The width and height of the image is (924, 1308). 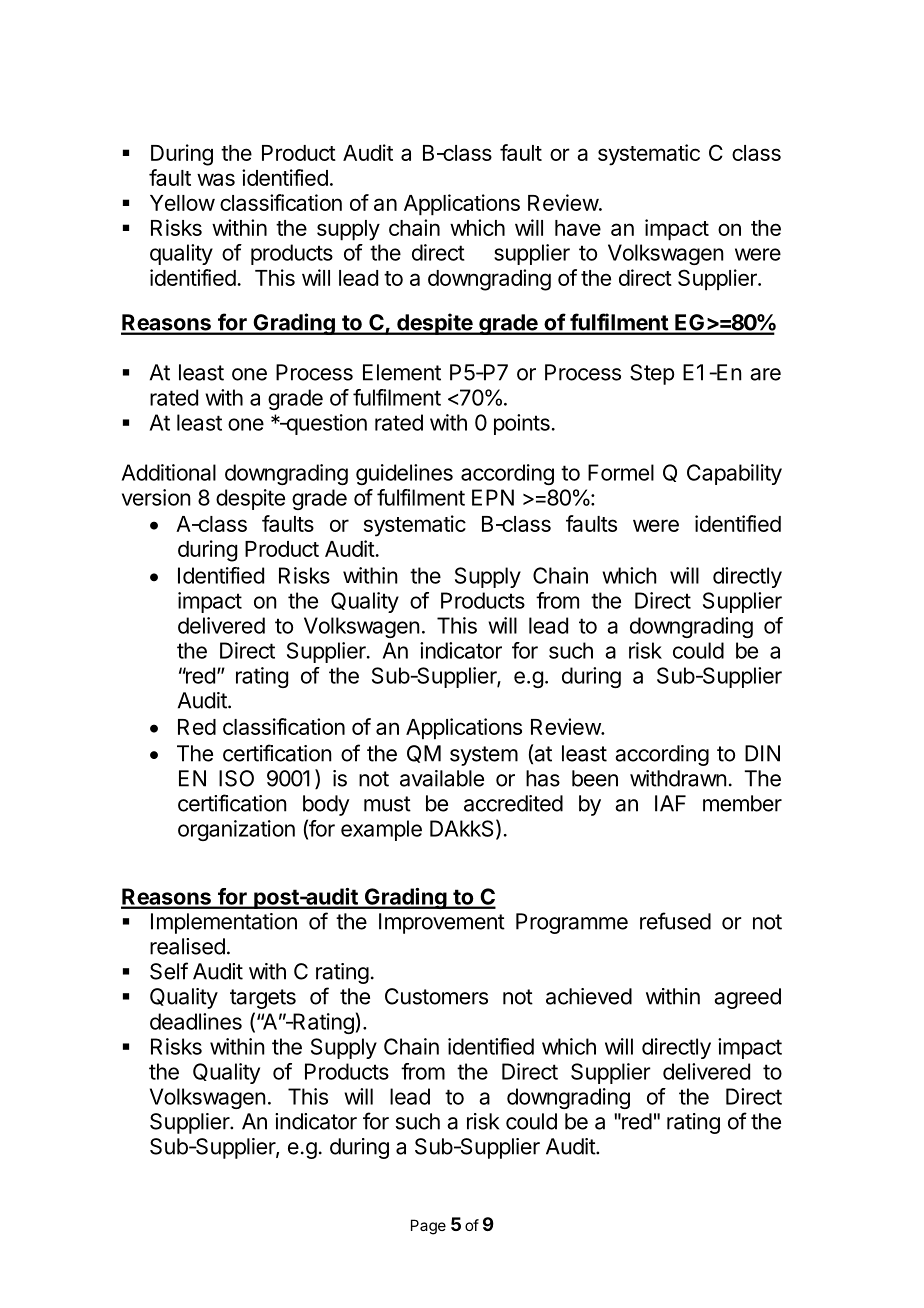 What do you see at coordinates (675, 921) in the image?
I see `refused` at bounding box center [675, 921].
